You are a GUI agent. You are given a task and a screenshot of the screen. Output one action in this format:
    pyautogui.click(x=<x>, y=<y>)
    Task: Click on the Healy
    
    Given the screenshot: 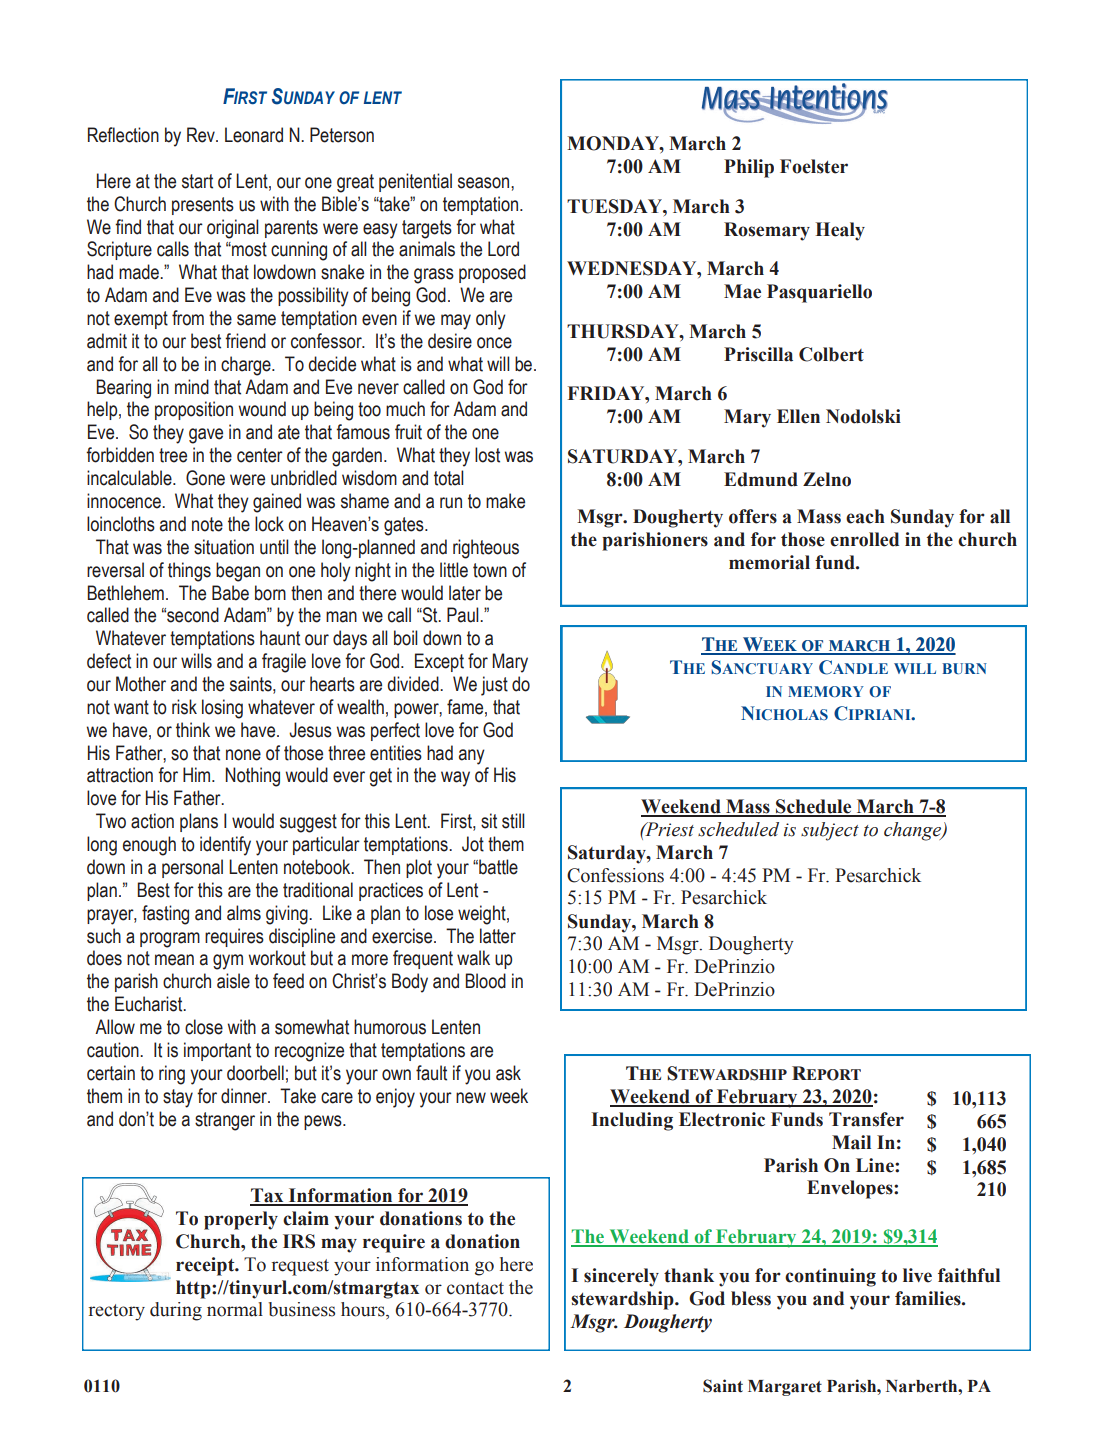 What is the action you would take?
    pyautogui.click(x=840, y=231)
